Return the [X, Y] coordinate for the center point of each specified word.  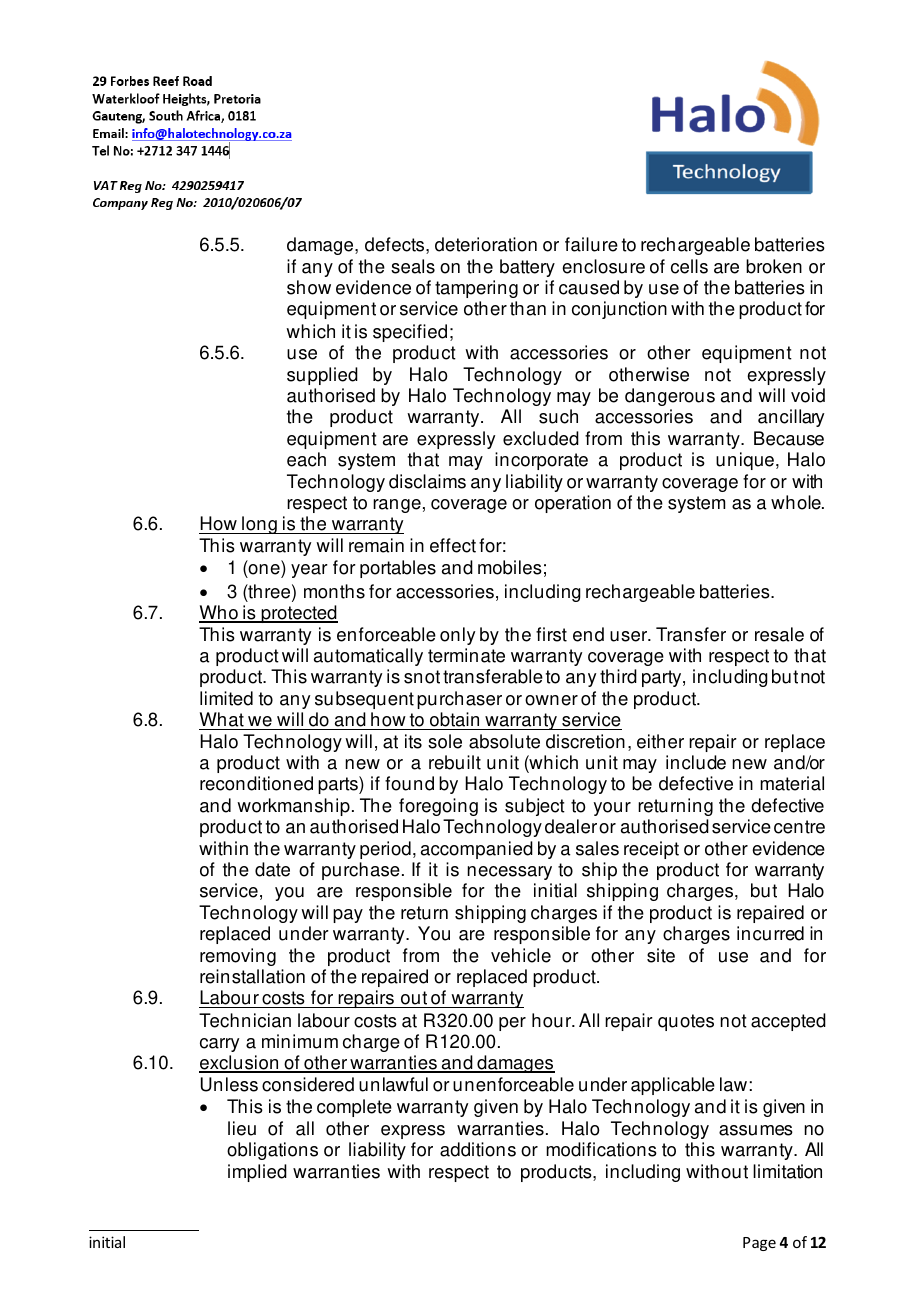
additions [478, 1149]
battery [527, 268]
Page [759, 1244]
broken [774, 266]
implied [257, 1173]
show [309, 287]
